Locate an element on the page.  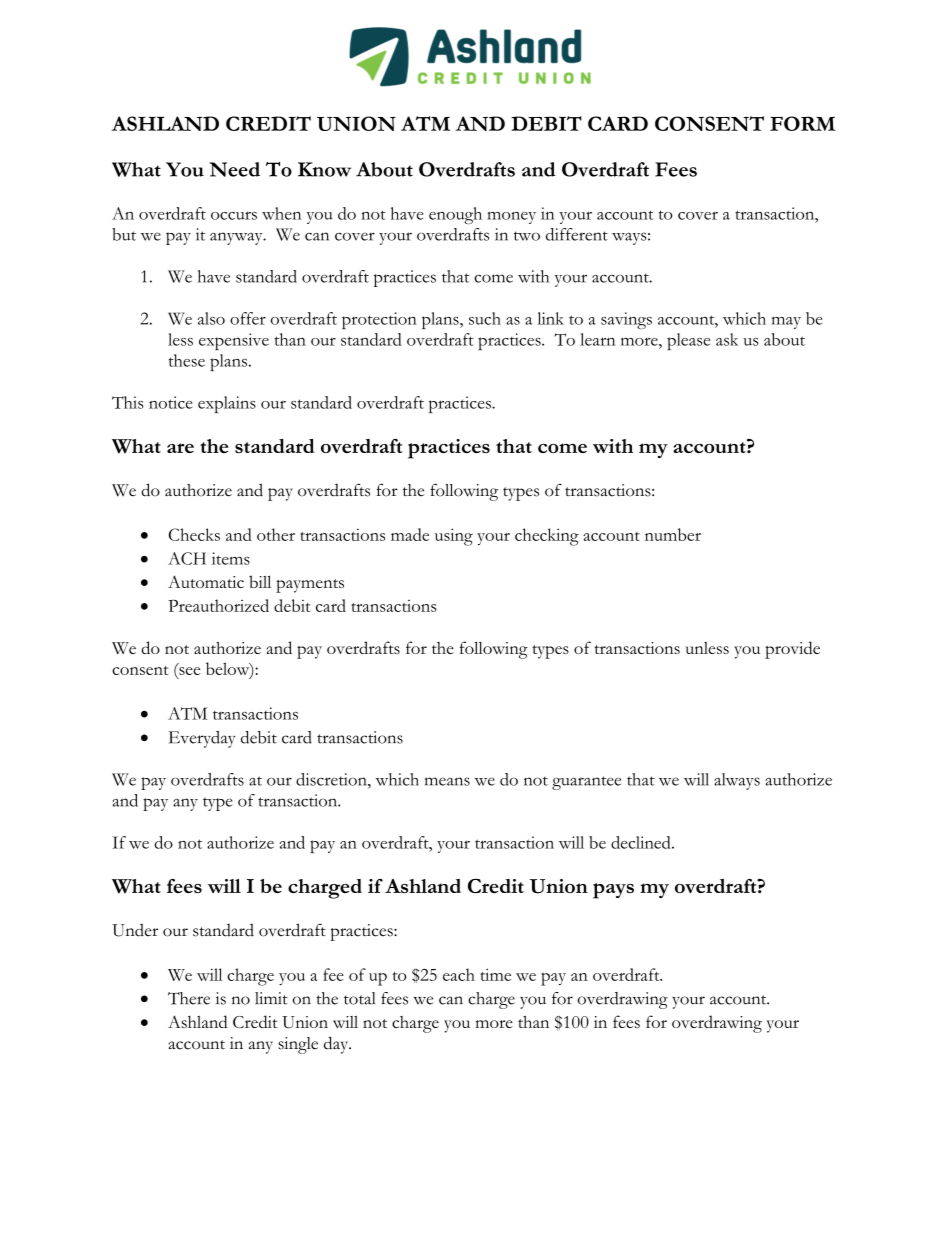
guarantee is located at coordinates (586, 783).
